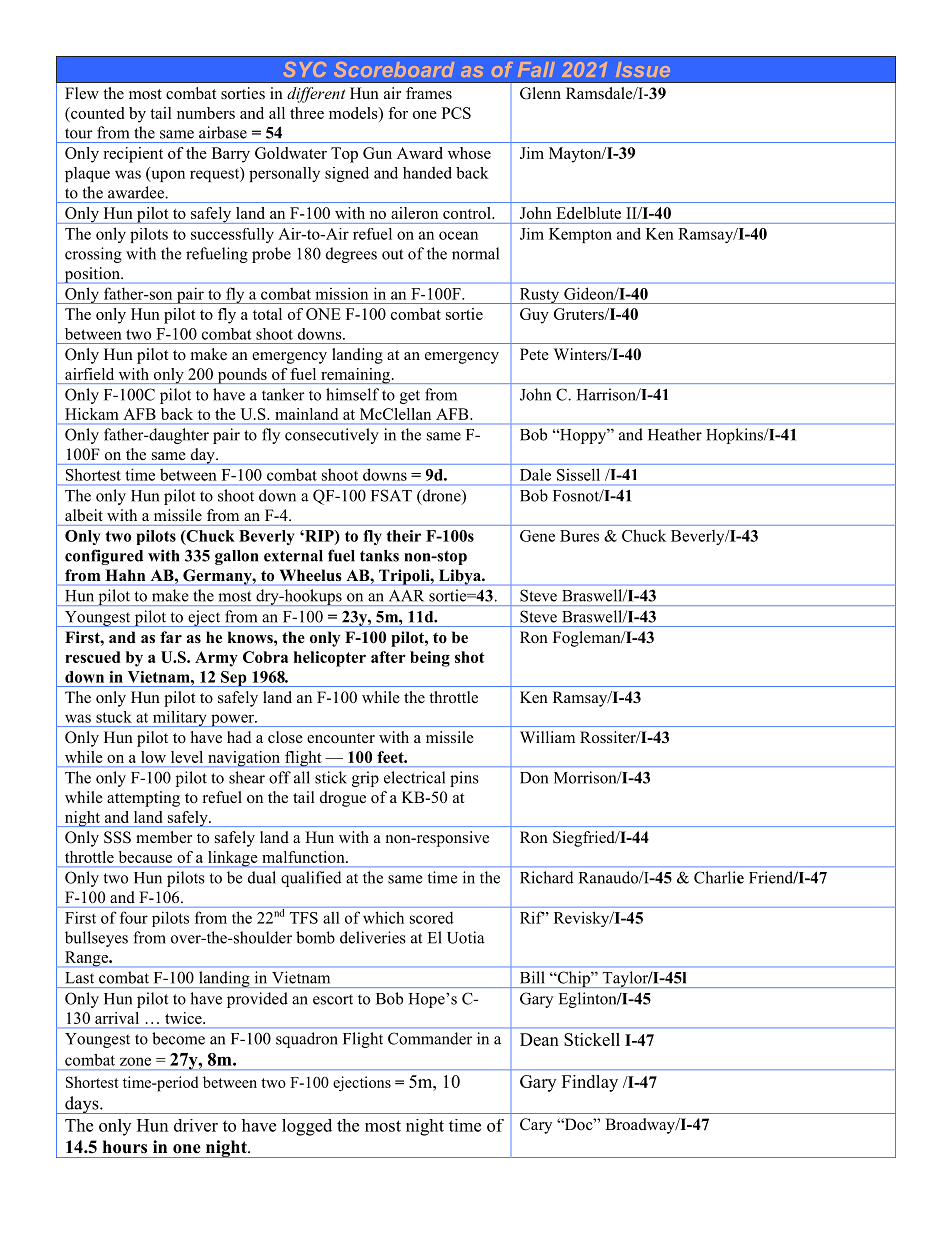  Describe the element at coordinates (206, 113) in the screenshot. I see `numbers` at that location.
